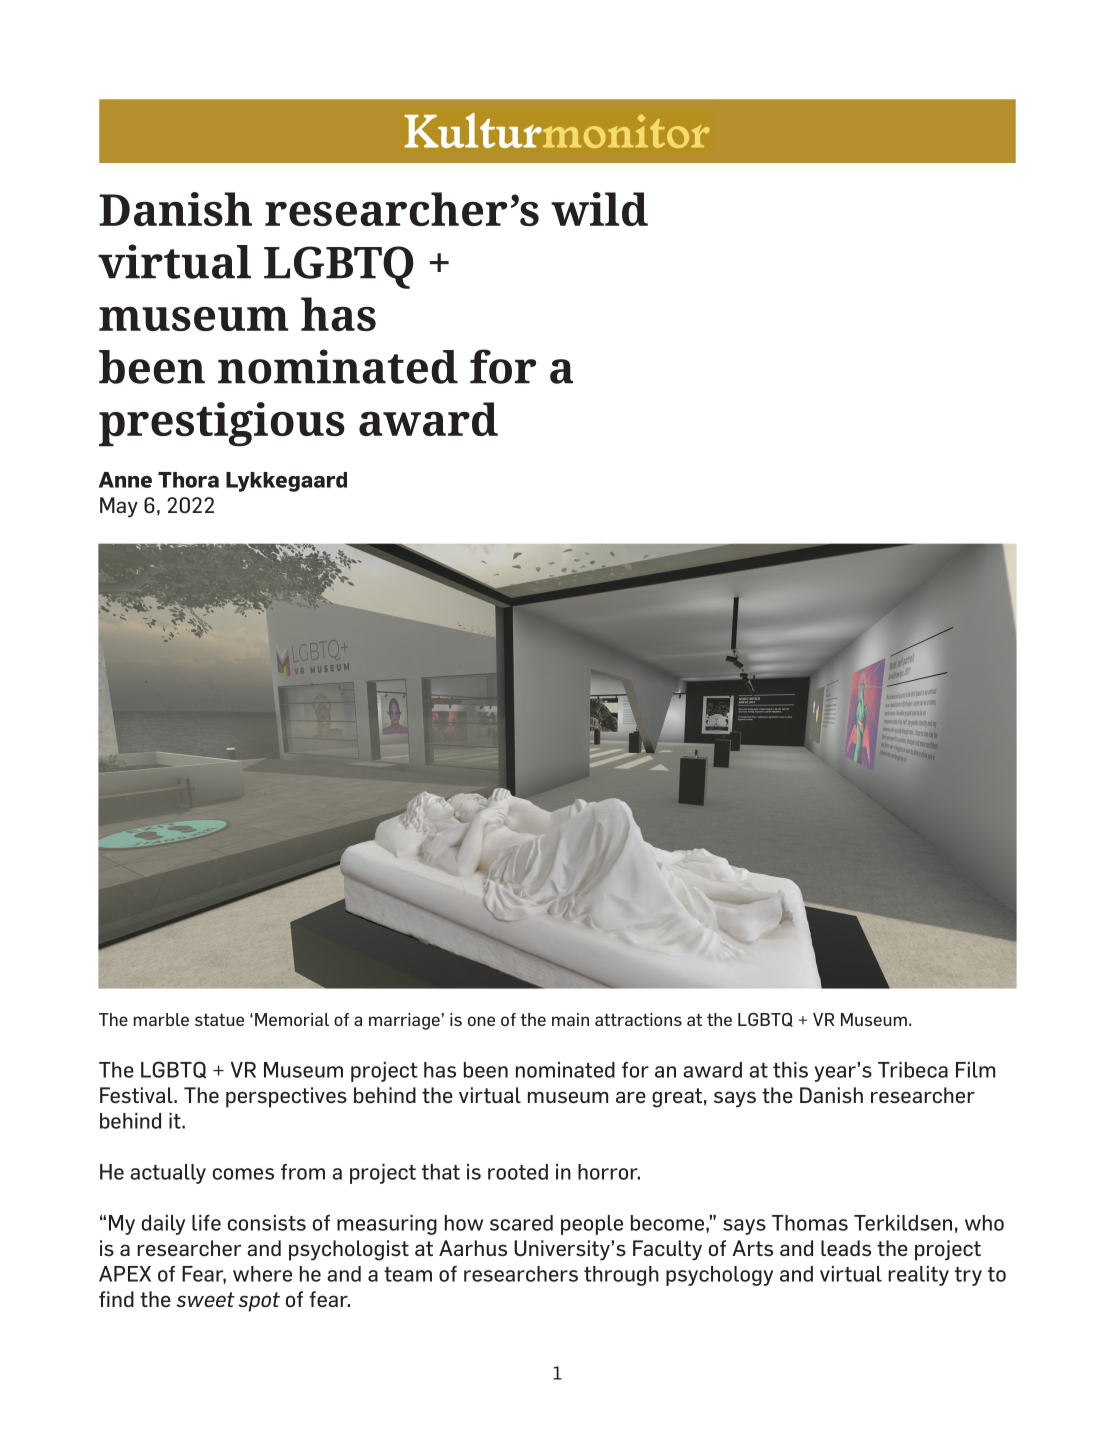 The image size is (1115, 1443). What do you see at coordinates (621, 1276) in the document?
I see `through` at bounding box center [621, 1276].
